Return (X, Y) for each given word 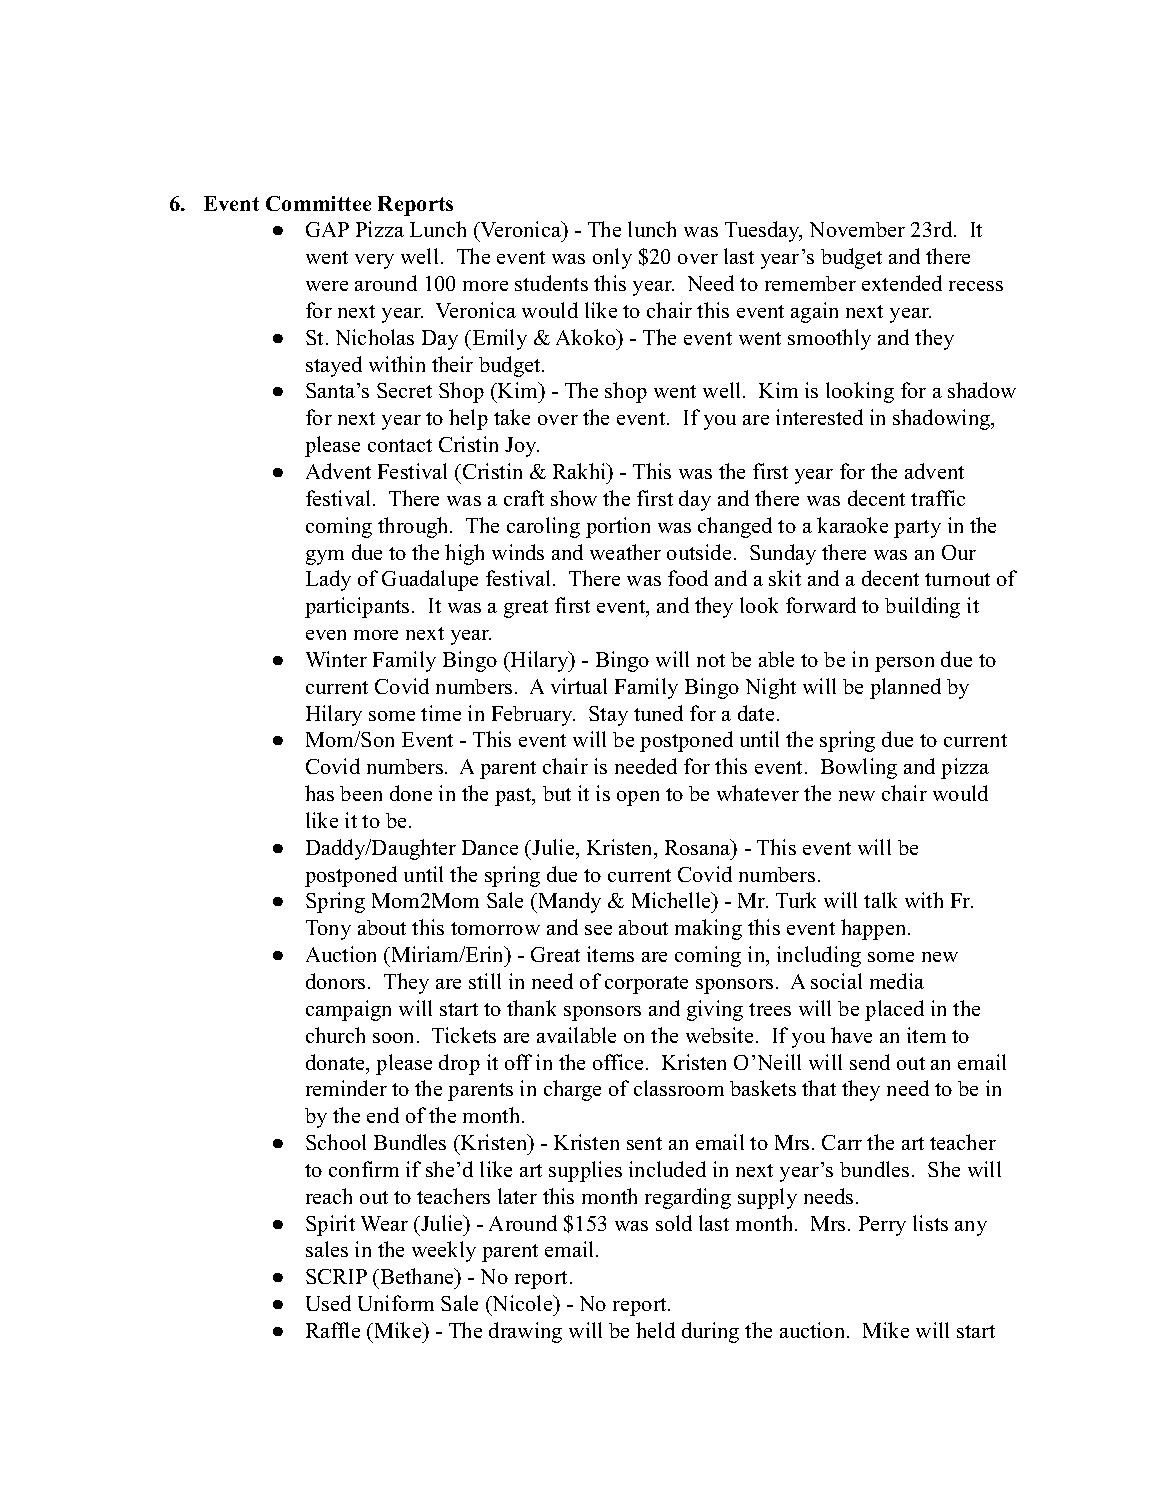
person (904, 664)
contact (400, 445)
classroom (679, 1088)
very (374, 261)
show (574, 498)
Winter (336, 659)
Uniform (396, 1303)
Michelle (672, 900)
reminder (346, 1088)
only (612, 258)
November (857, 229)
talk (880, 900)
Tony (328, 930)
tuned (658, 713)
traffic (938, 498)
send (870, 1062)
